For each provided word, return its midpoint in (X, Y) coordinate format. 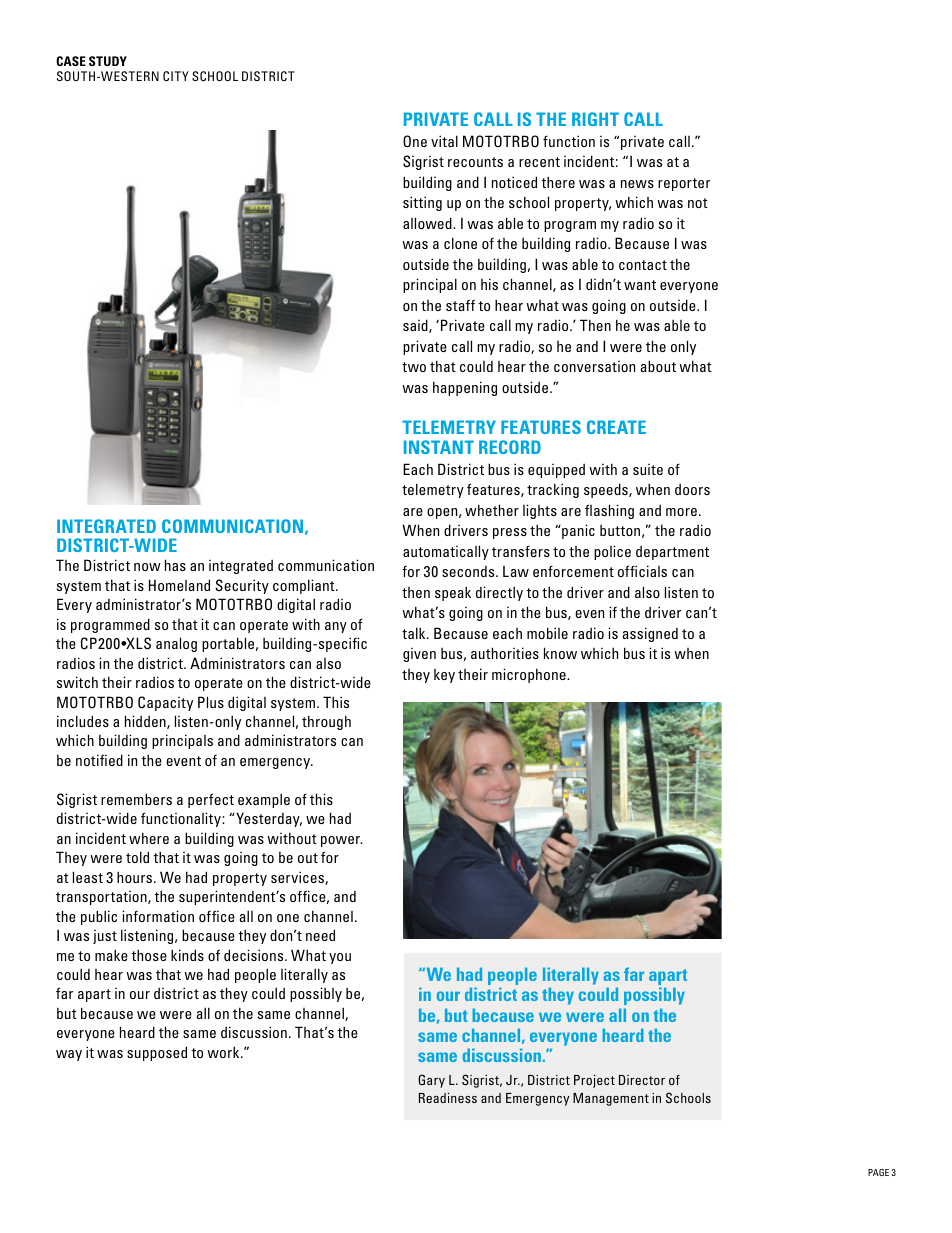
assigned (650, 634)
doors (692, 489)
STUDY (108, 61)
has (175, 565)
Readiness (448, 1098)
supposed (157, 1053)
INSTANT (439, 447)
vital (444, 141)
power (341, 841)
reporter (684, 184)
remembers (136, 799)
